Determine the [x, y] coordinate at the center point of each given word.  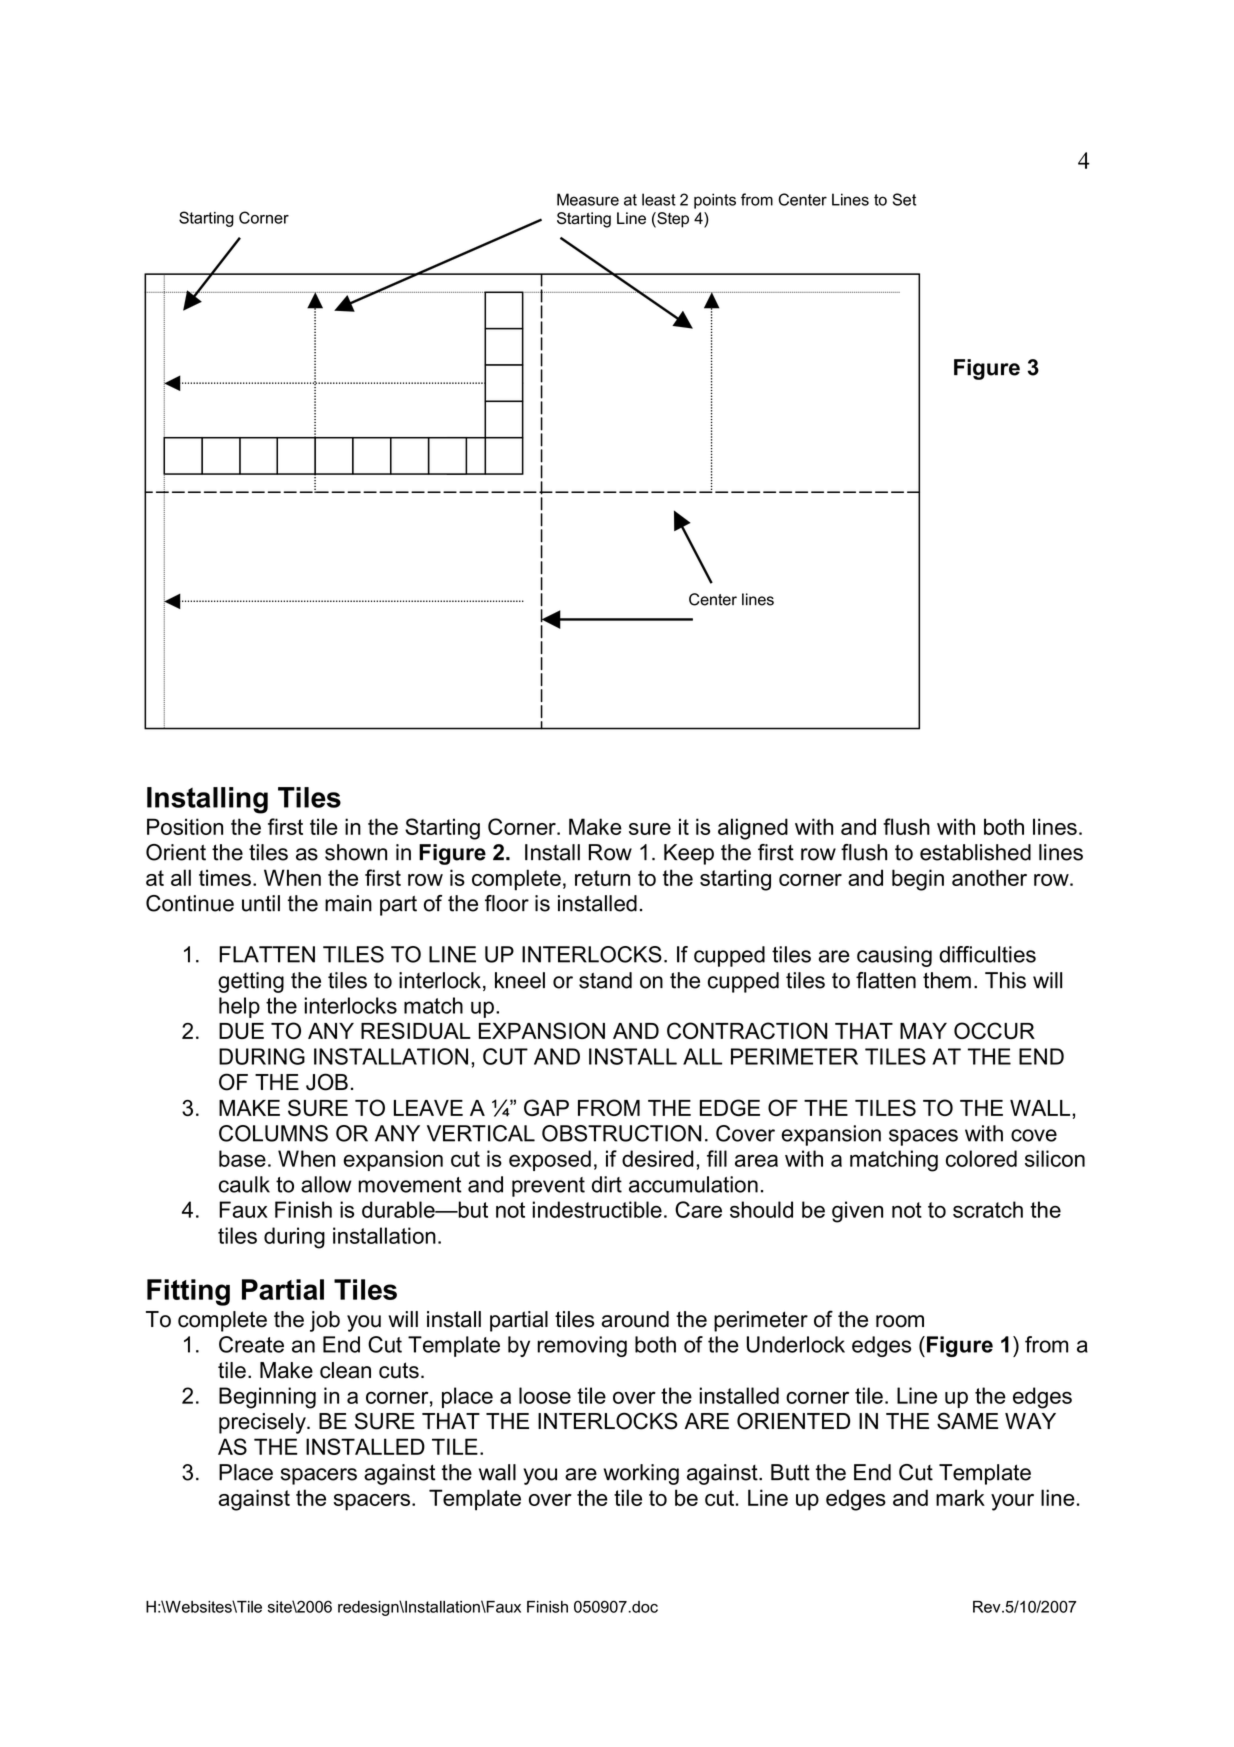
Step [672, 220]
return [602, 878]
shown [356, 852]
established [975, 852]
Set [904, 199]
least [659, 199]
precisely [263, 1423]
